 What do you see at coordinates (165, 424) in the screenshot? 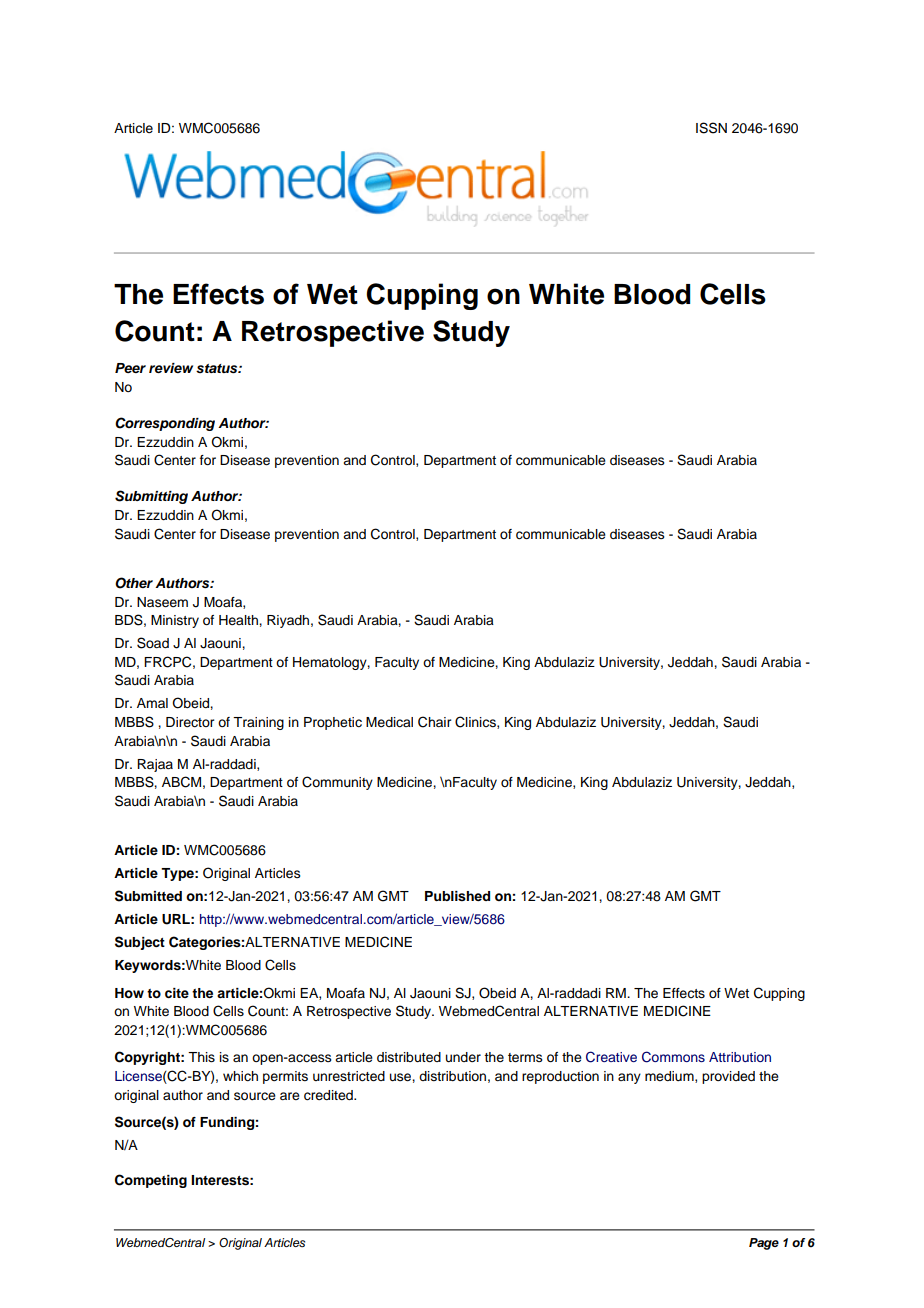
I see `Corresponding` at bounding box center [165, 424].
